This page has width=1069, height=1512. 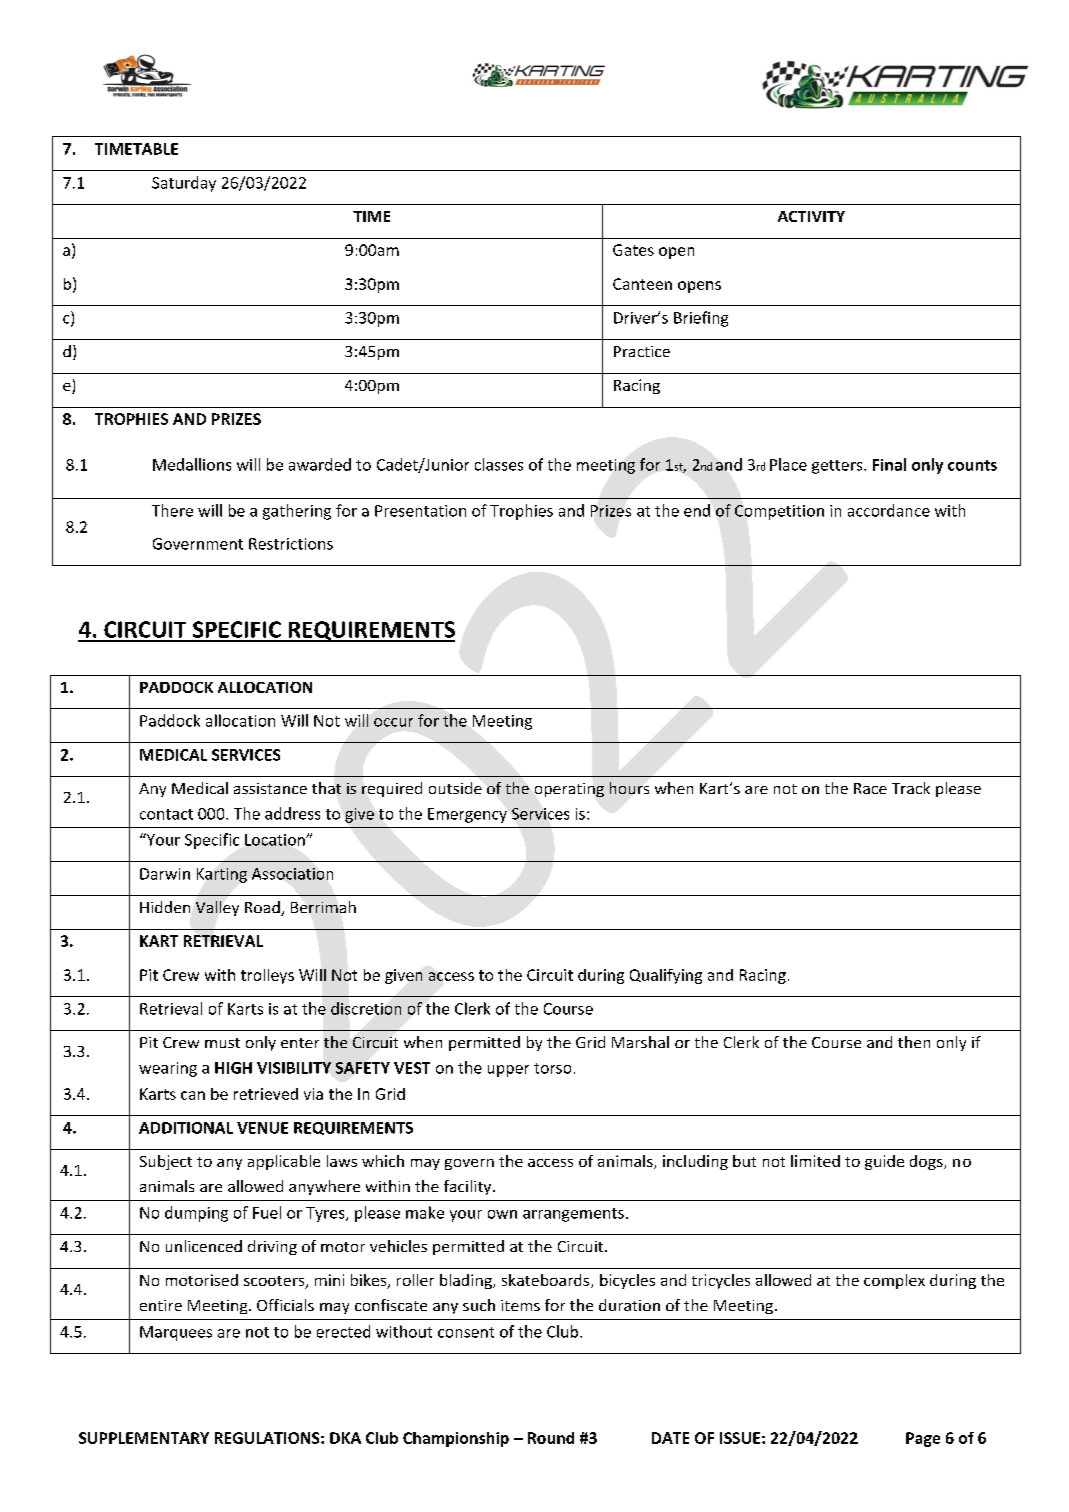 What do you see at coordinates (569, 790) in the page?
I see `operating` at bounding box center [569, 790].
